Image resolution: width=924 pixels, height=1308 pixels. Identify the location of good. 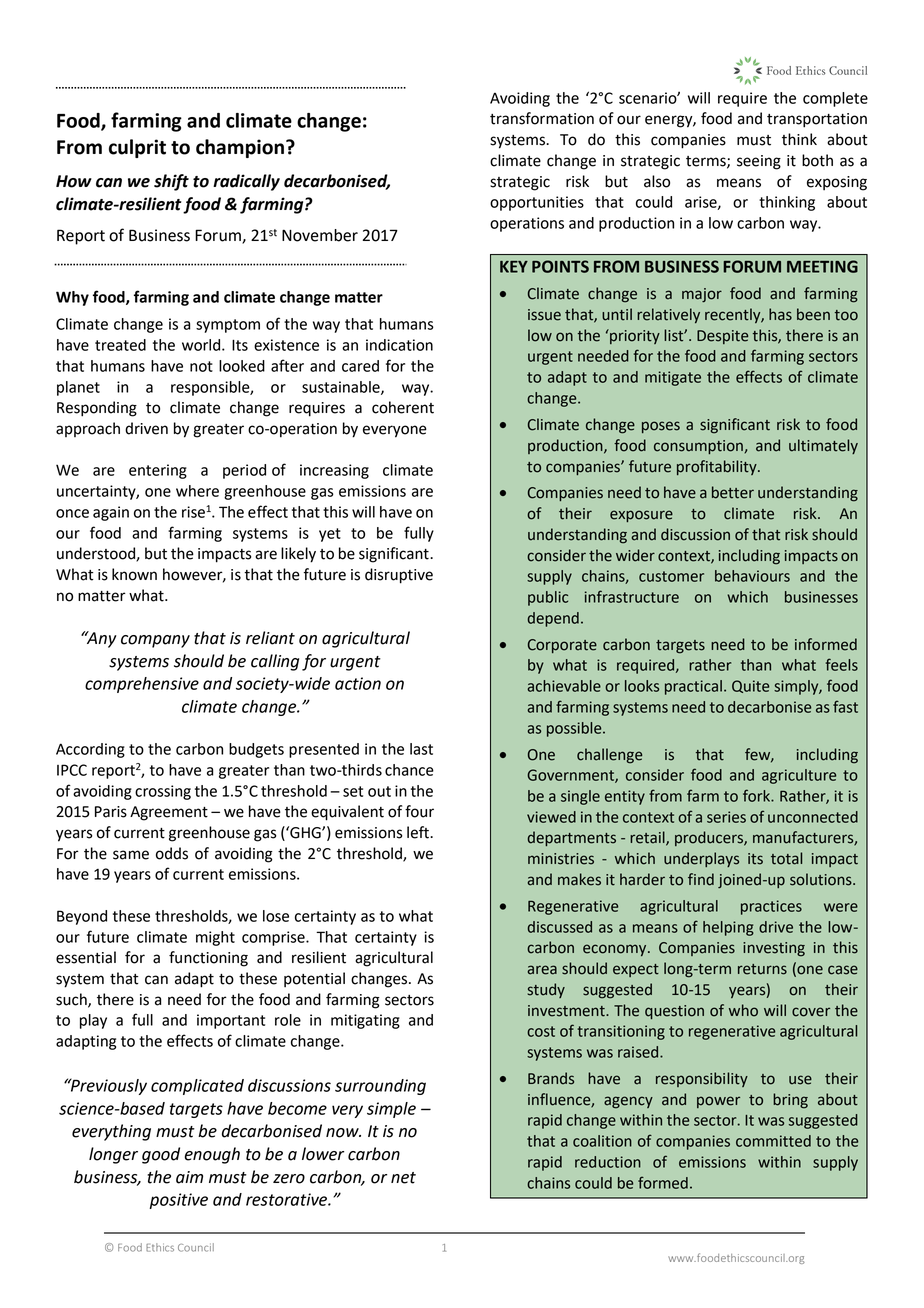
(161, 1155).
